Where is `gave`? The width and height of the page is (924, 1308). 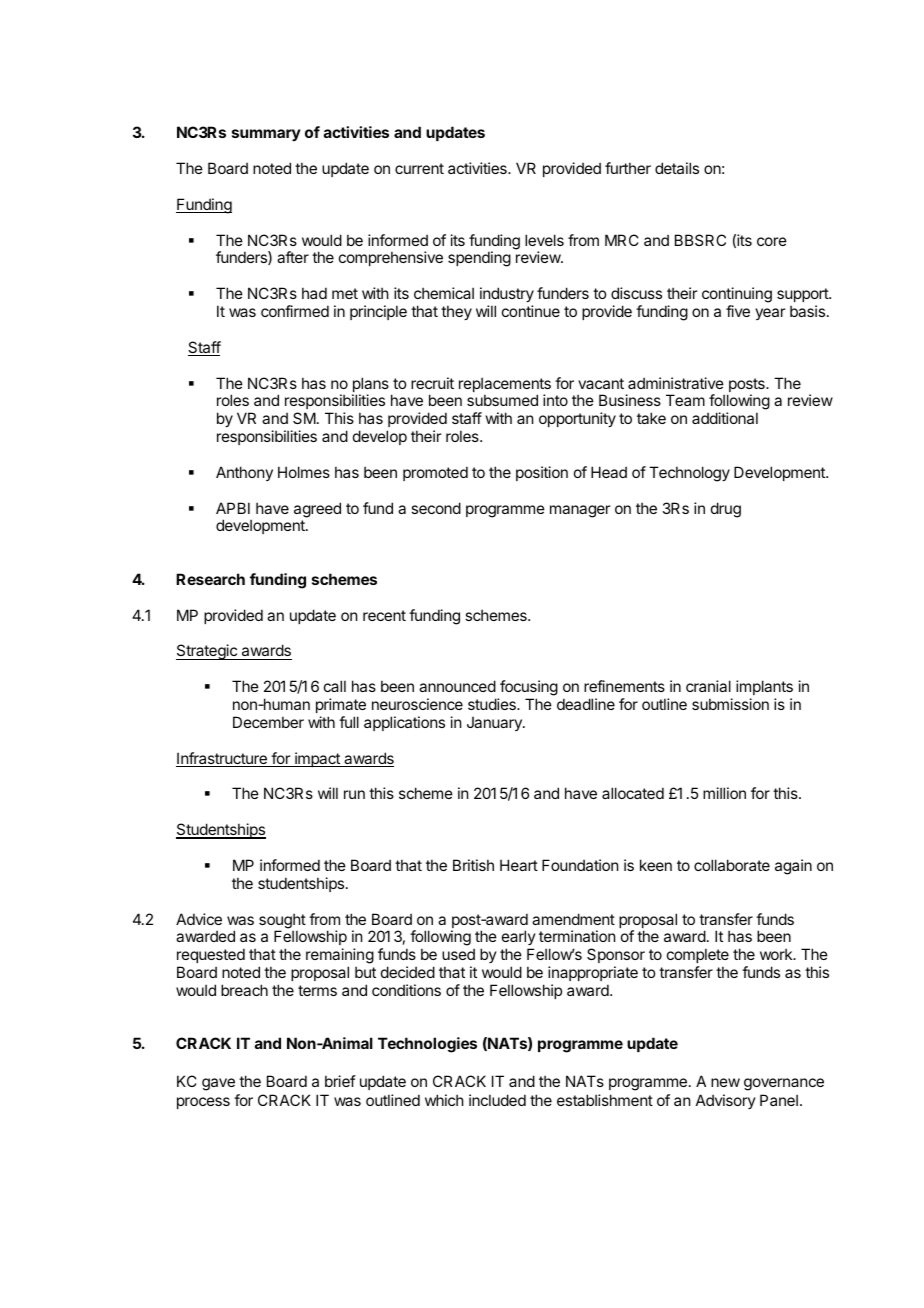
gave is located at coordinates (218, 1084).
